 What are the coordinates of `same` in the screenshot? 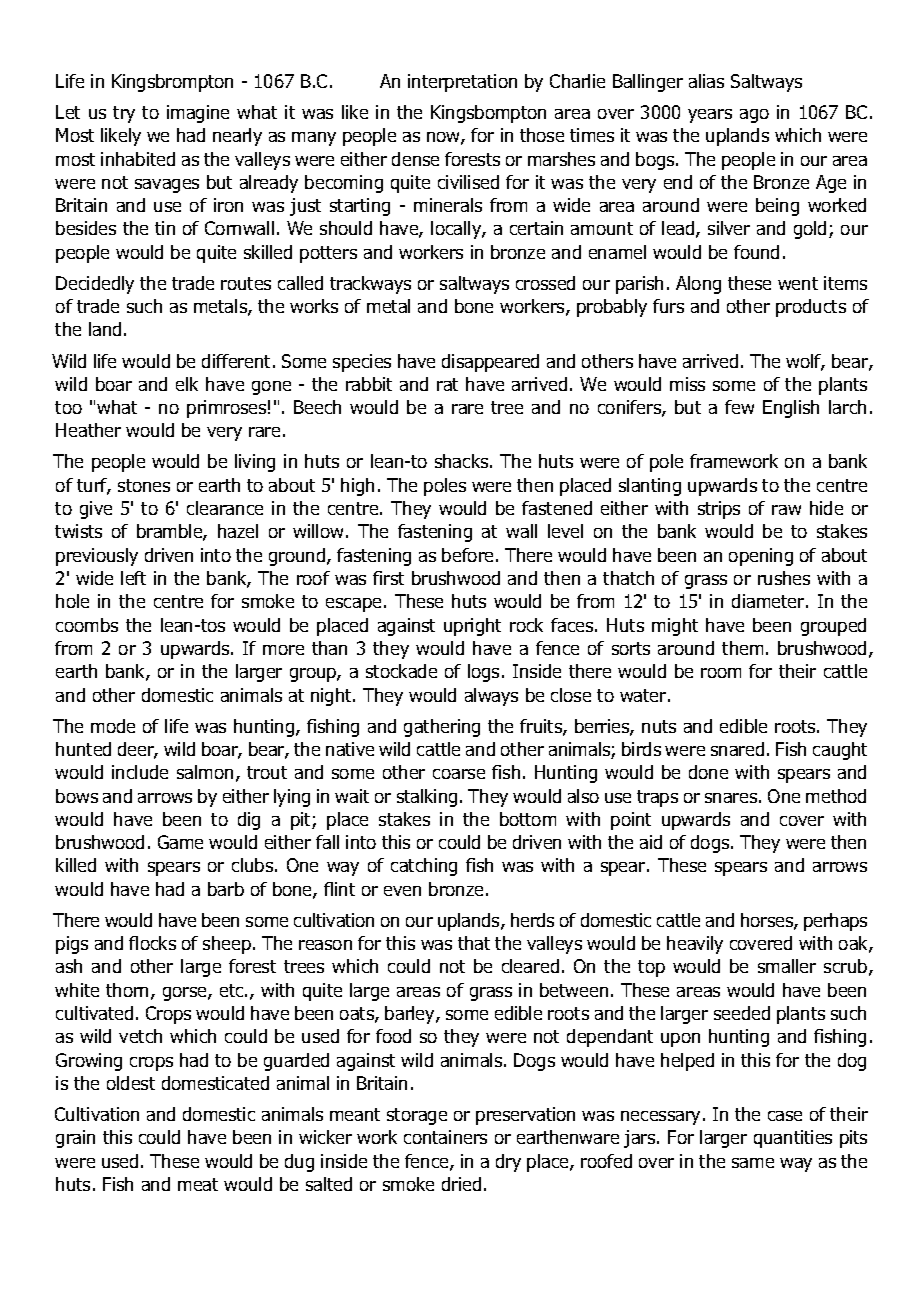 It's located at (753, 1163).
